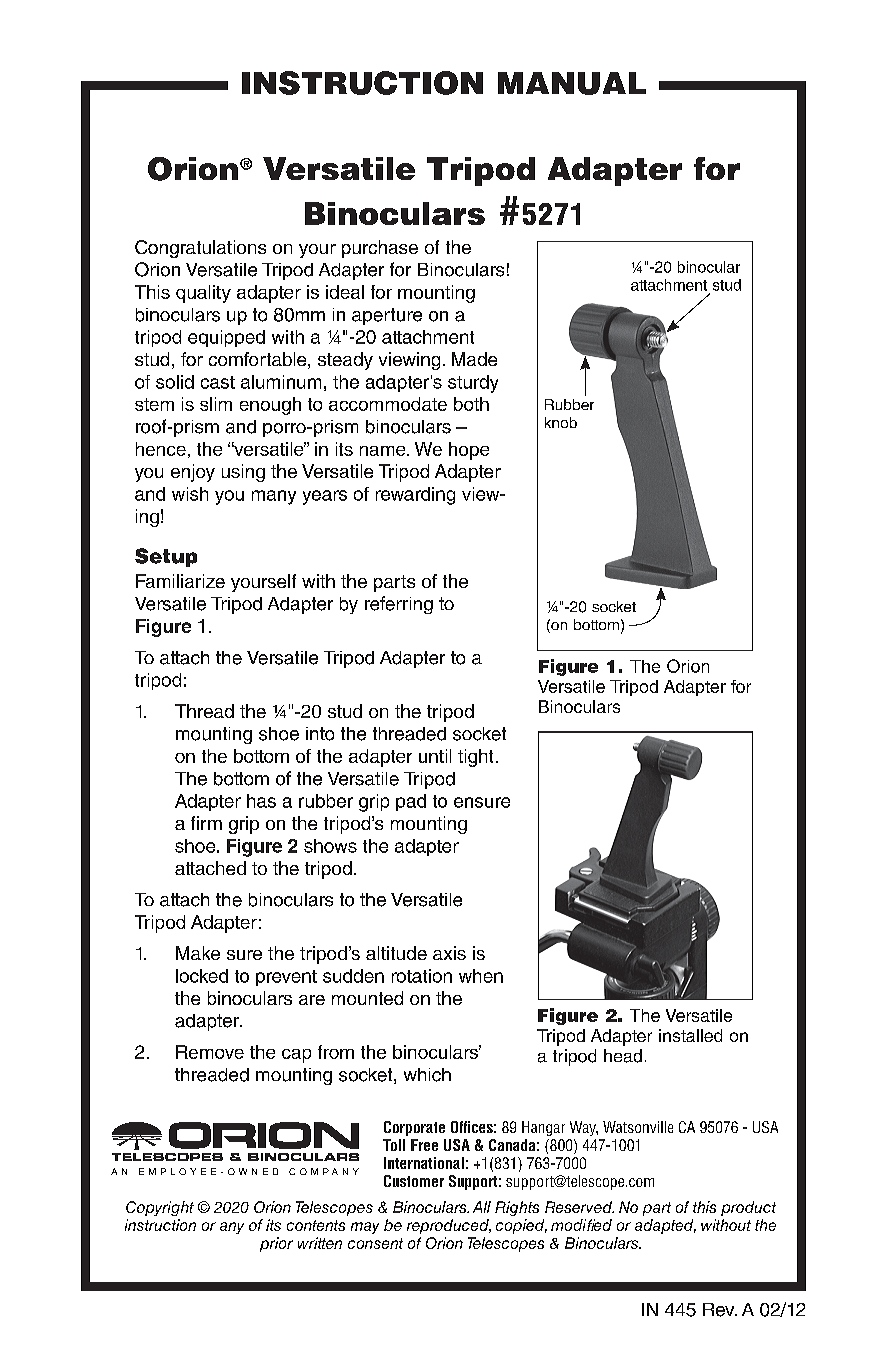 Image resolution: width=887 pixels, height=1372 pixels. I want to click on prior, so click(276, 1244).
